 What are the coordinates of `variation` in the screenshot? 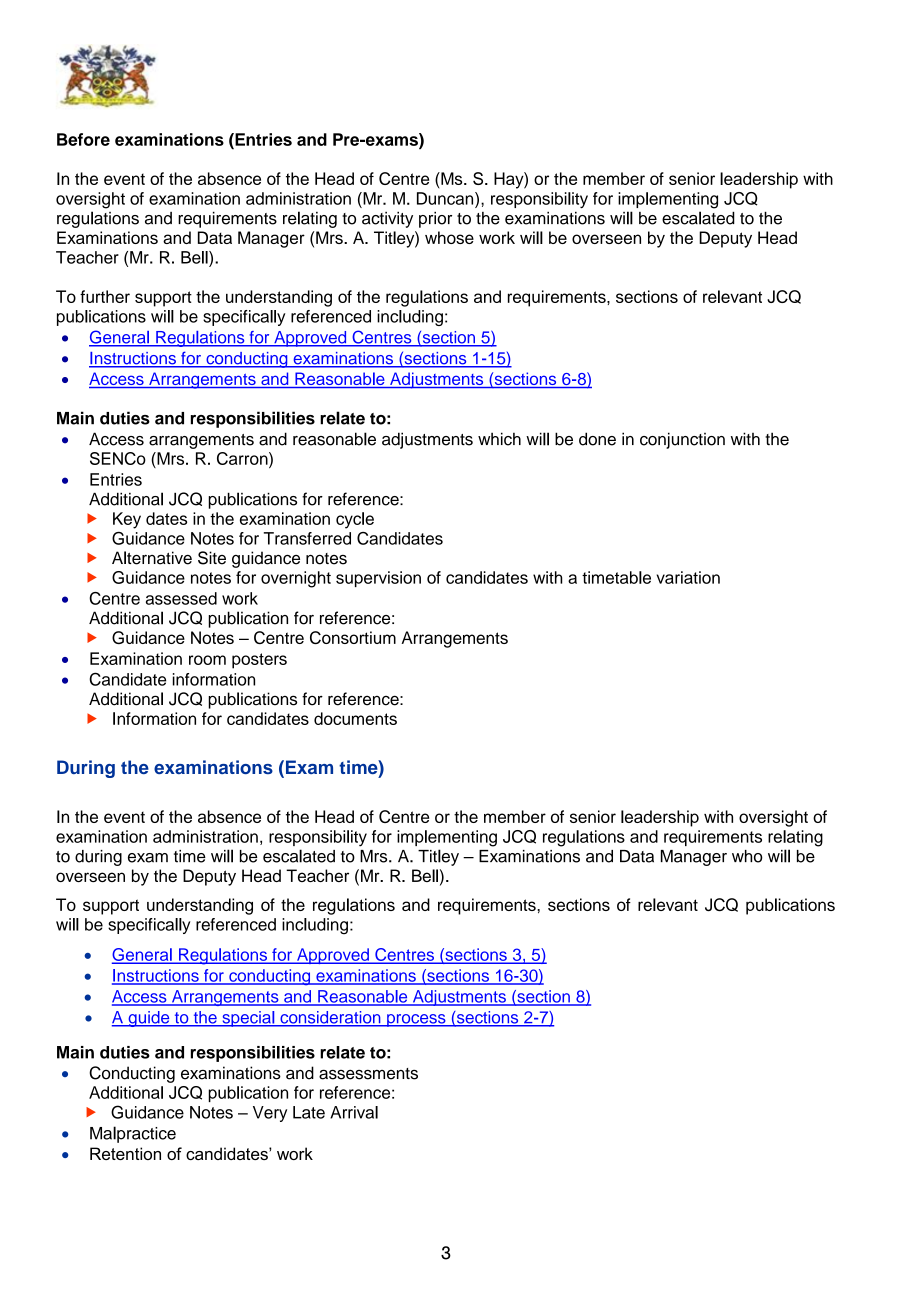 It's located at (688, 577).
